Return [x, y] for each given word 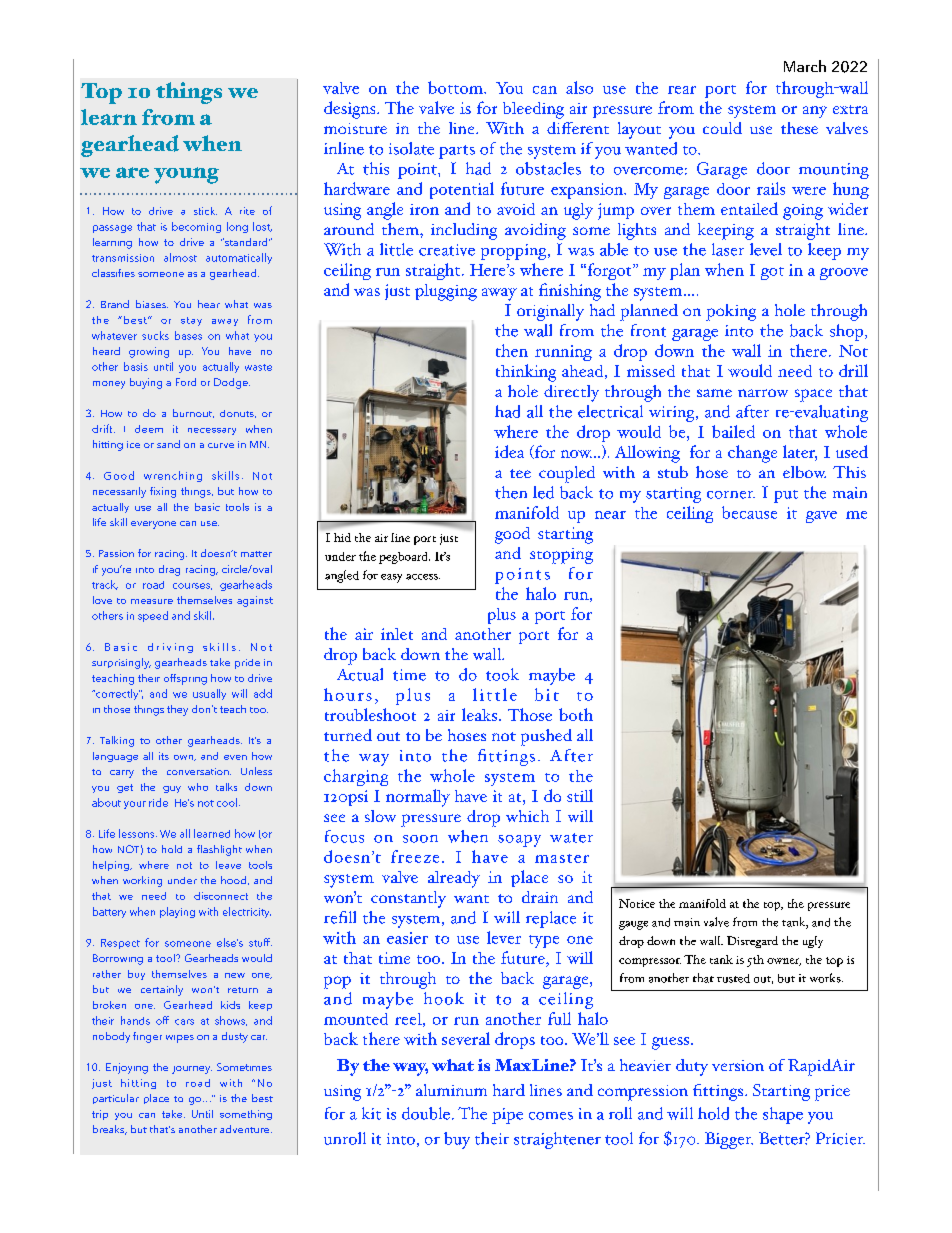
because [749, 512]
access [423, 577]
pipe [507, 1116]
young [186, 175]
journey [192, 1070]
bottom [456, 87]
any [815, 112]
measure [152, 601]
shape [783, 1115]
